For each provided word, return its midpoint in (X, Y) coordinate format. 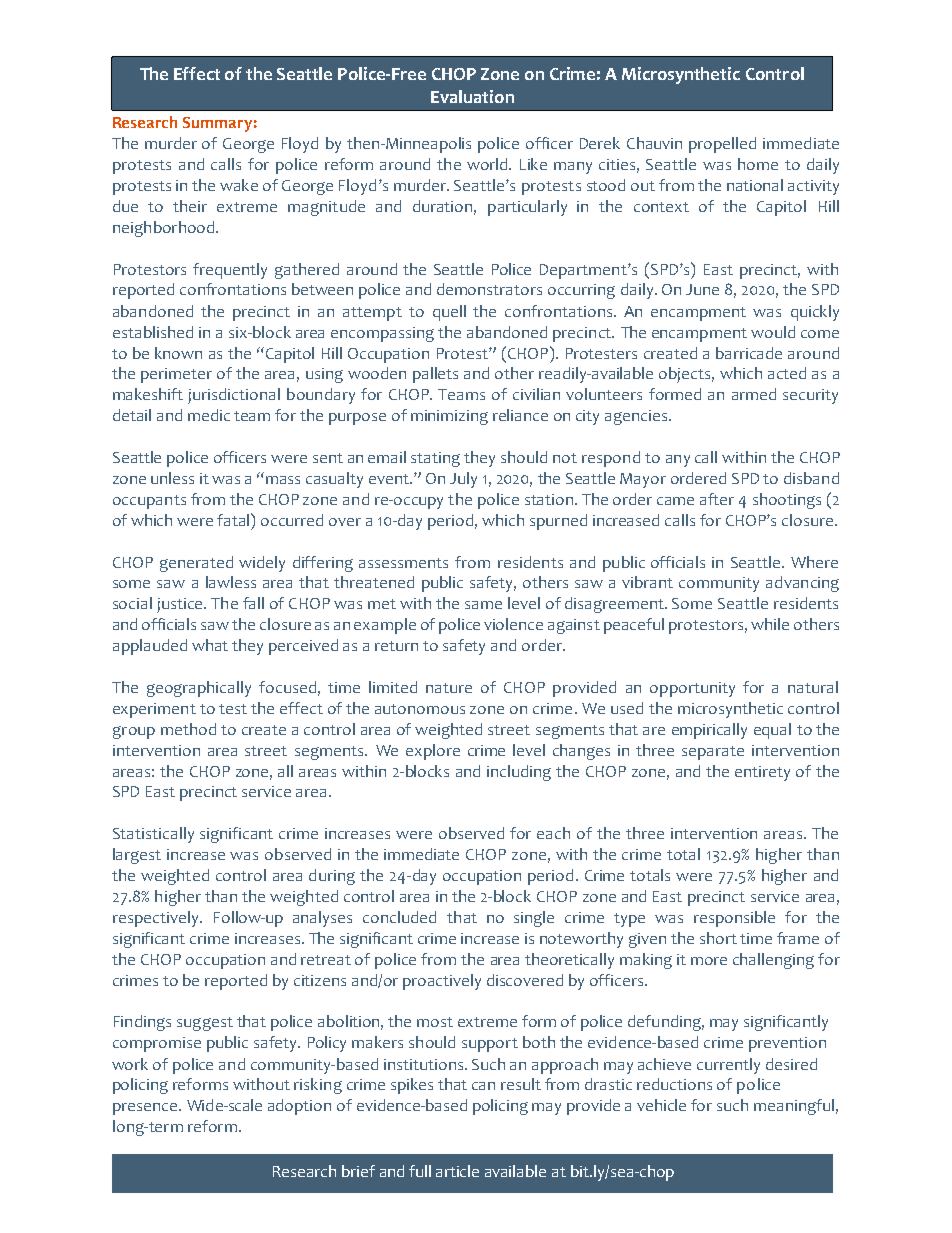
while (770, 624)
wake (239, 185)
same (483, 605)
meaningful (794, 1107)
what (210, 645)
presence (146, 1109)
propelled (722, 145)
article (457, 1171)
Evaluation (472, 96)
